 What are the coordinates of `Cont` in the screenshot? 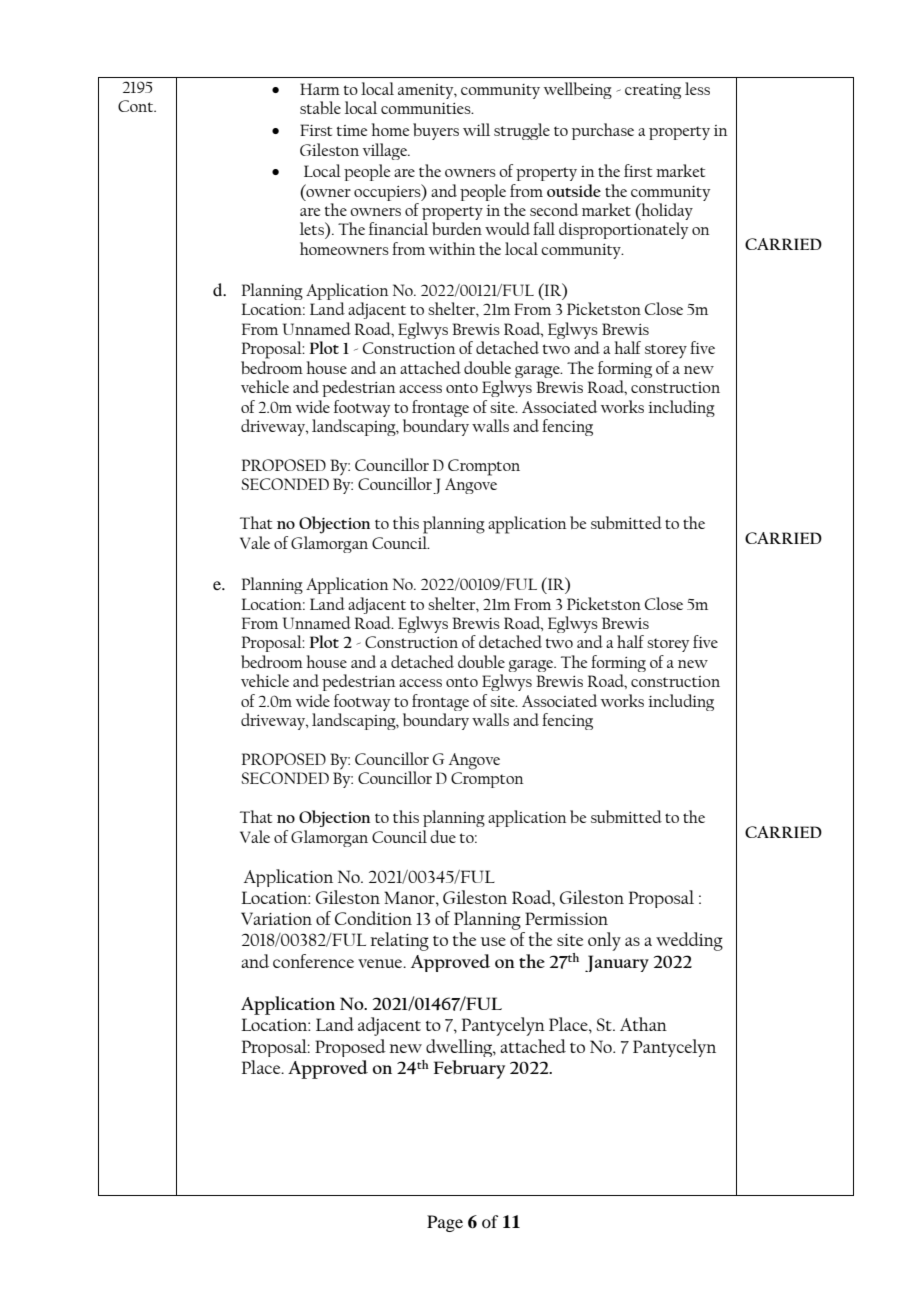 It's located at (137, 106).
